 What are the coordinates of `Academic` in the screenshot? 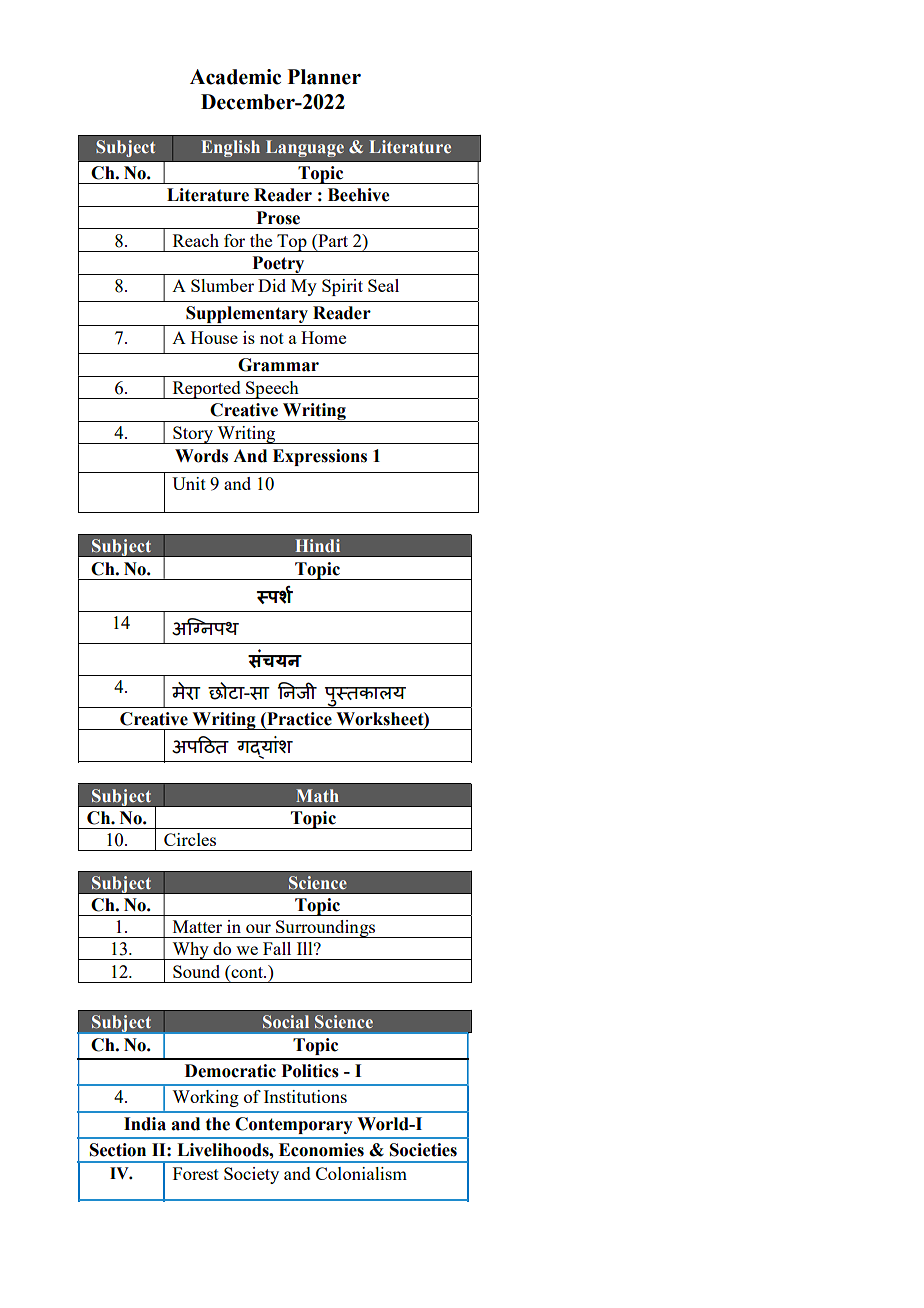 It's located at (235, 77).
